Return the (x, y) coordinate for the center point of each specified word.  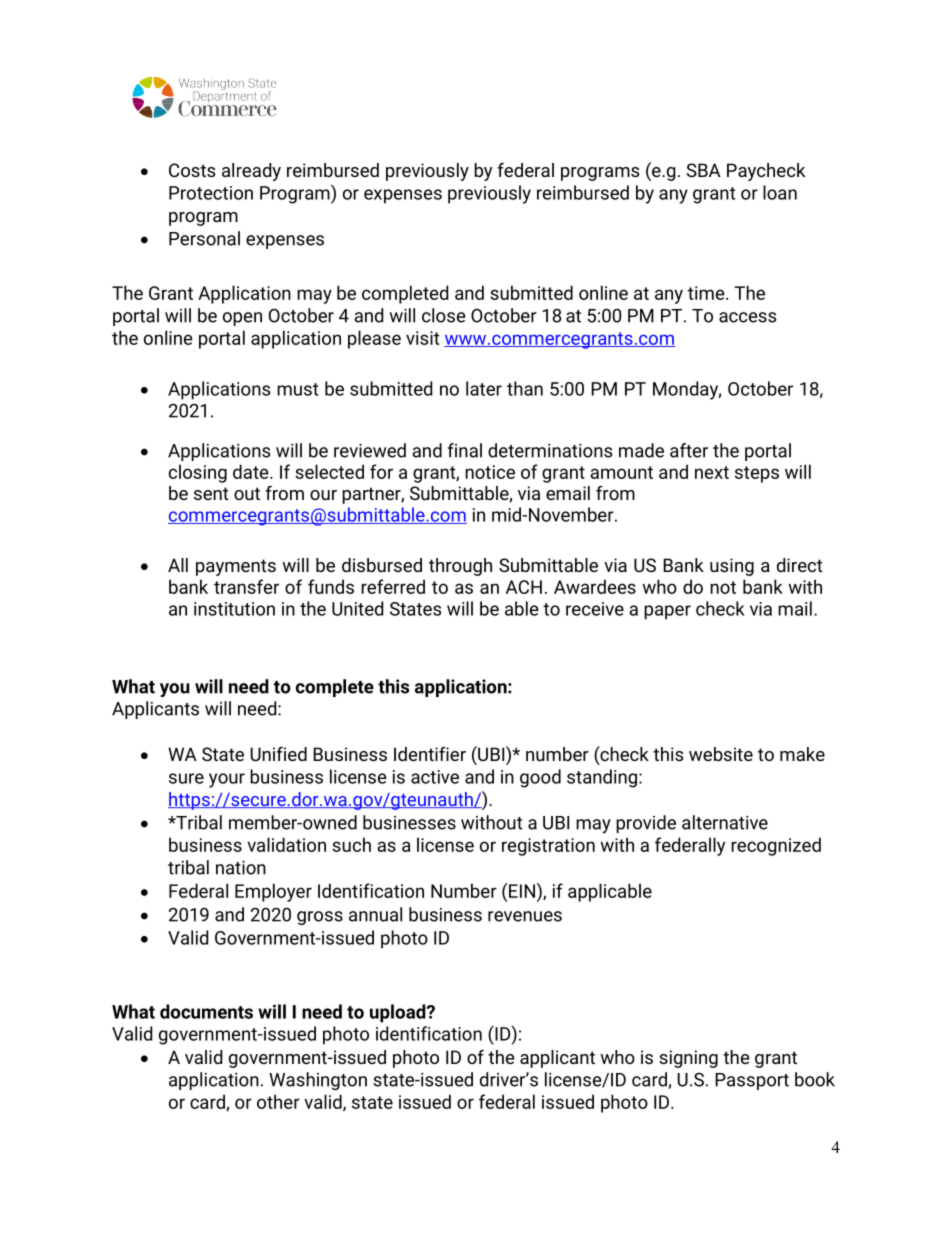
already (251, 172)
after (689, 450)
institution (234, 609)
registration (548, 847)
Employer (273, 892)
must (297, 389)
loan (780, 192)
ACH (524, 587)
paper (667, 612)
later (484, 388)
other (278, 1101)
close (443, 315)
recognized (776, 846)
